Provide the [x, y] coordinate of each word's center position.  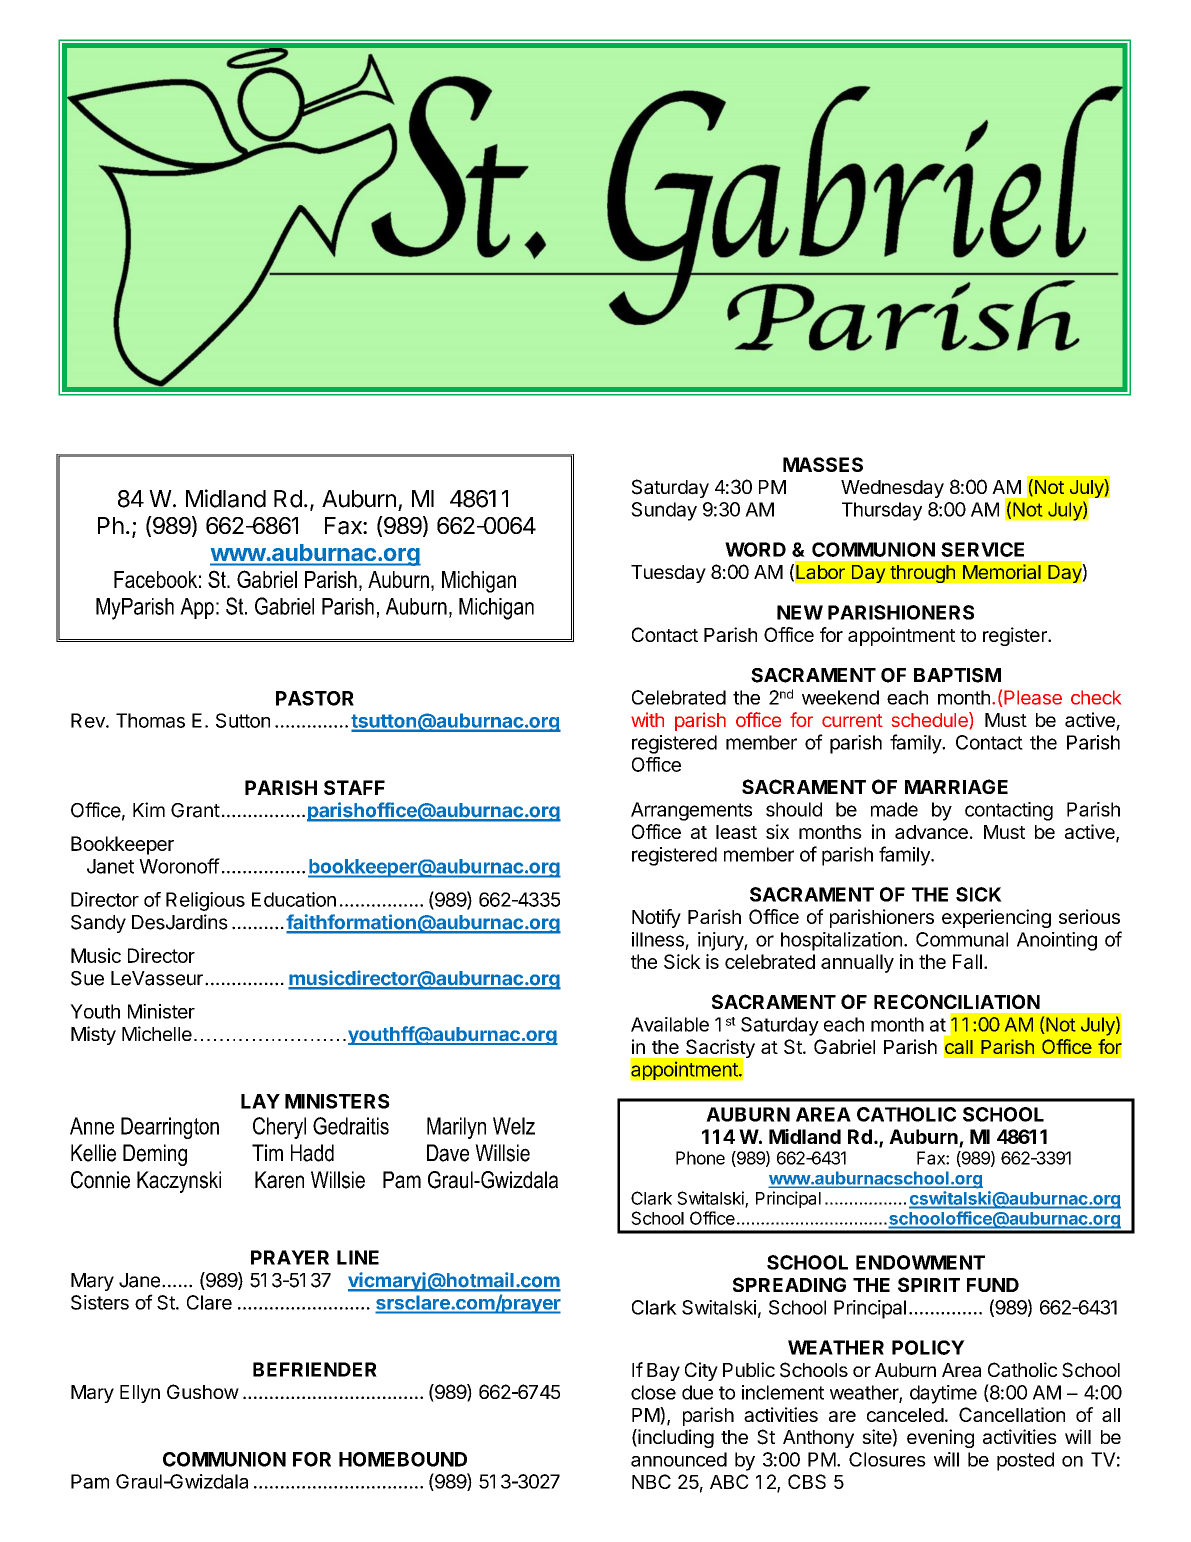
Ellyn [140, 1394]
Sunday [664, 511]
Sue [87, 978]
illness [658, 939]
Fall [967, 961]
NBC [651, 1481]
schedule [931, 719]
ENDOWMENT [920, 1262]
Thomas [150, 720]
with [647, 719]
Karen [279, 1180]
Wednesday [892, 489]
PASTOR [315, 698]
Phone [700, 1158]
